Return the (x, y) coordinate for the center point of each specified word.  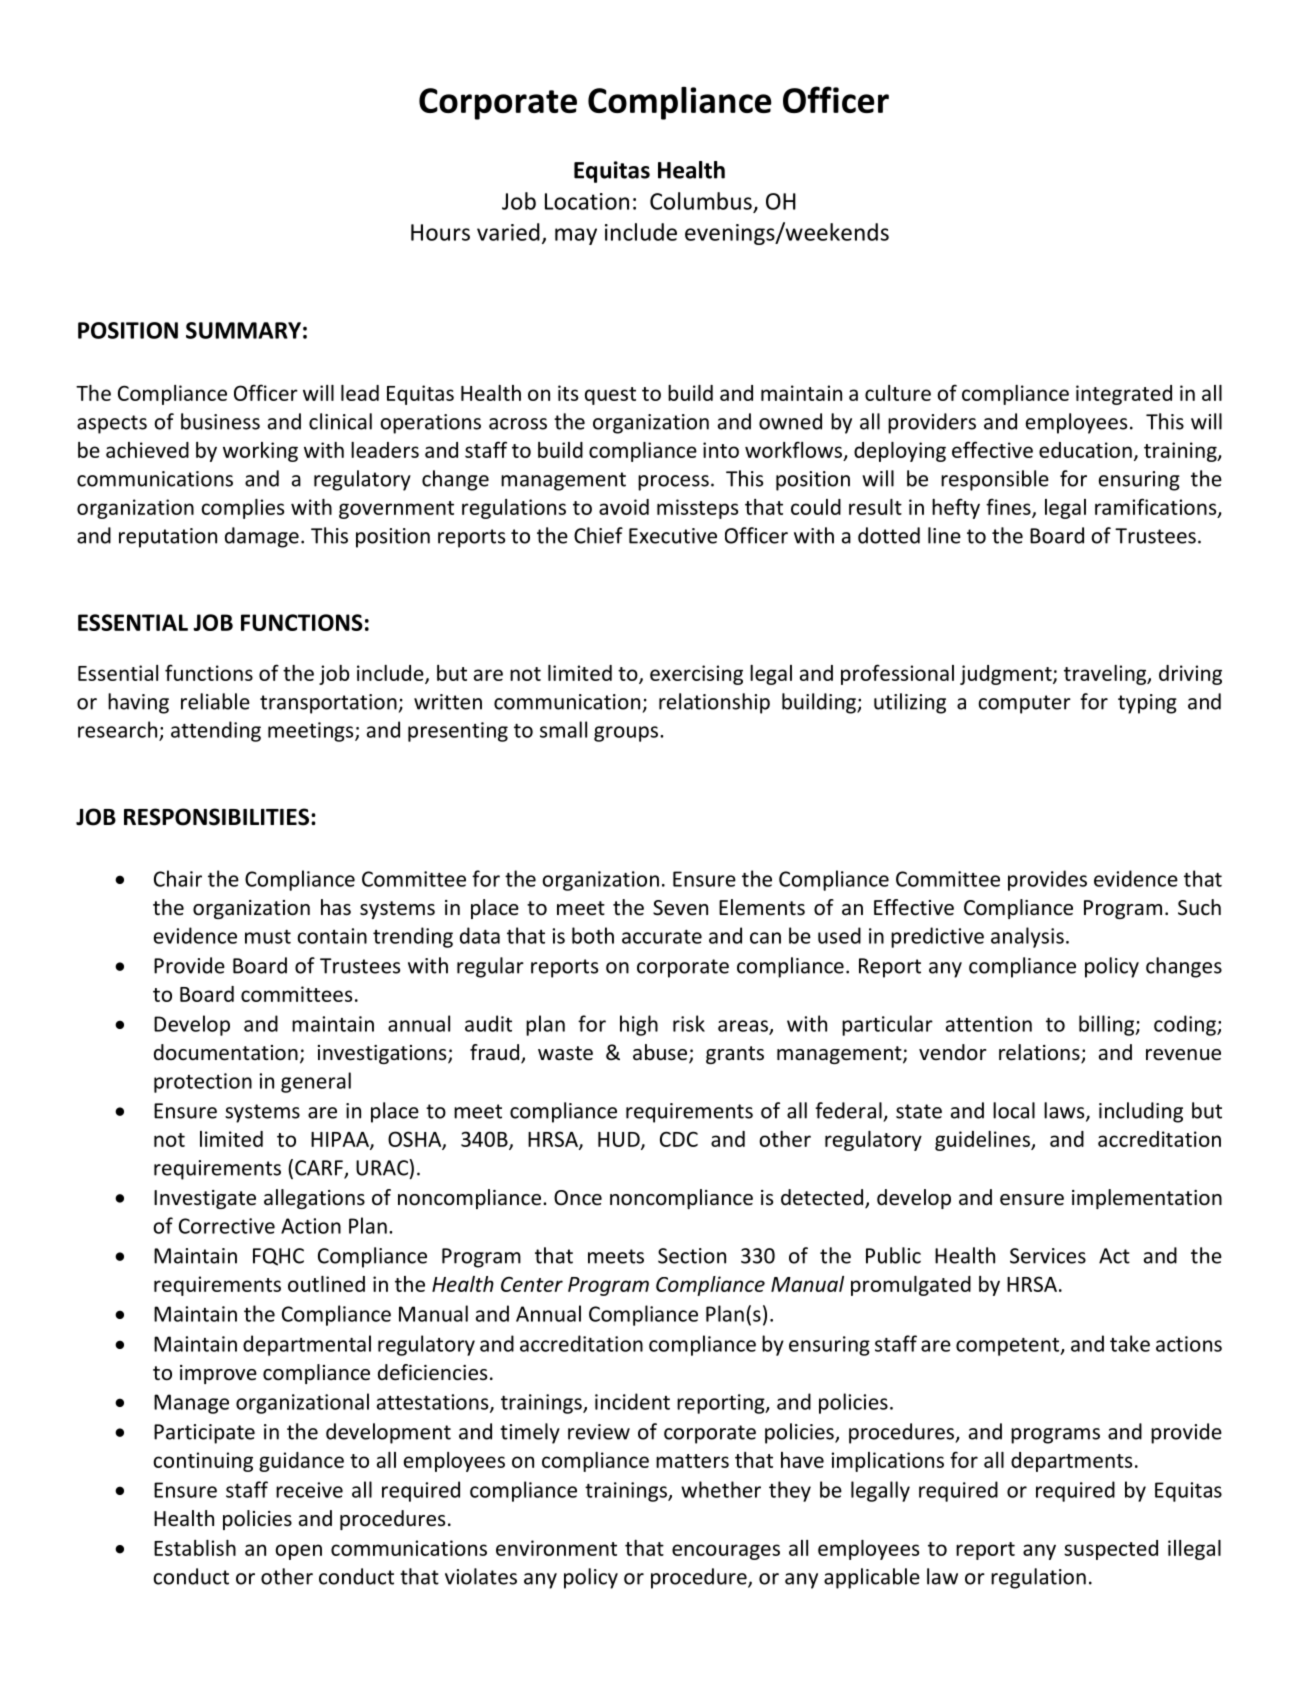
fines (1009, 507)
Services (1048, 1256)
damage (262, 537)
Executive (673, 536)
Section (692, 1256)
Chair (178, 878)
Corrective (227, 1226)
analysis (1027, 937)
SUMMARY (243, 330)
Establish (195, 1548)
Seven (680, 908)
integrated (1124, 395)
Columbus (701, 201)
